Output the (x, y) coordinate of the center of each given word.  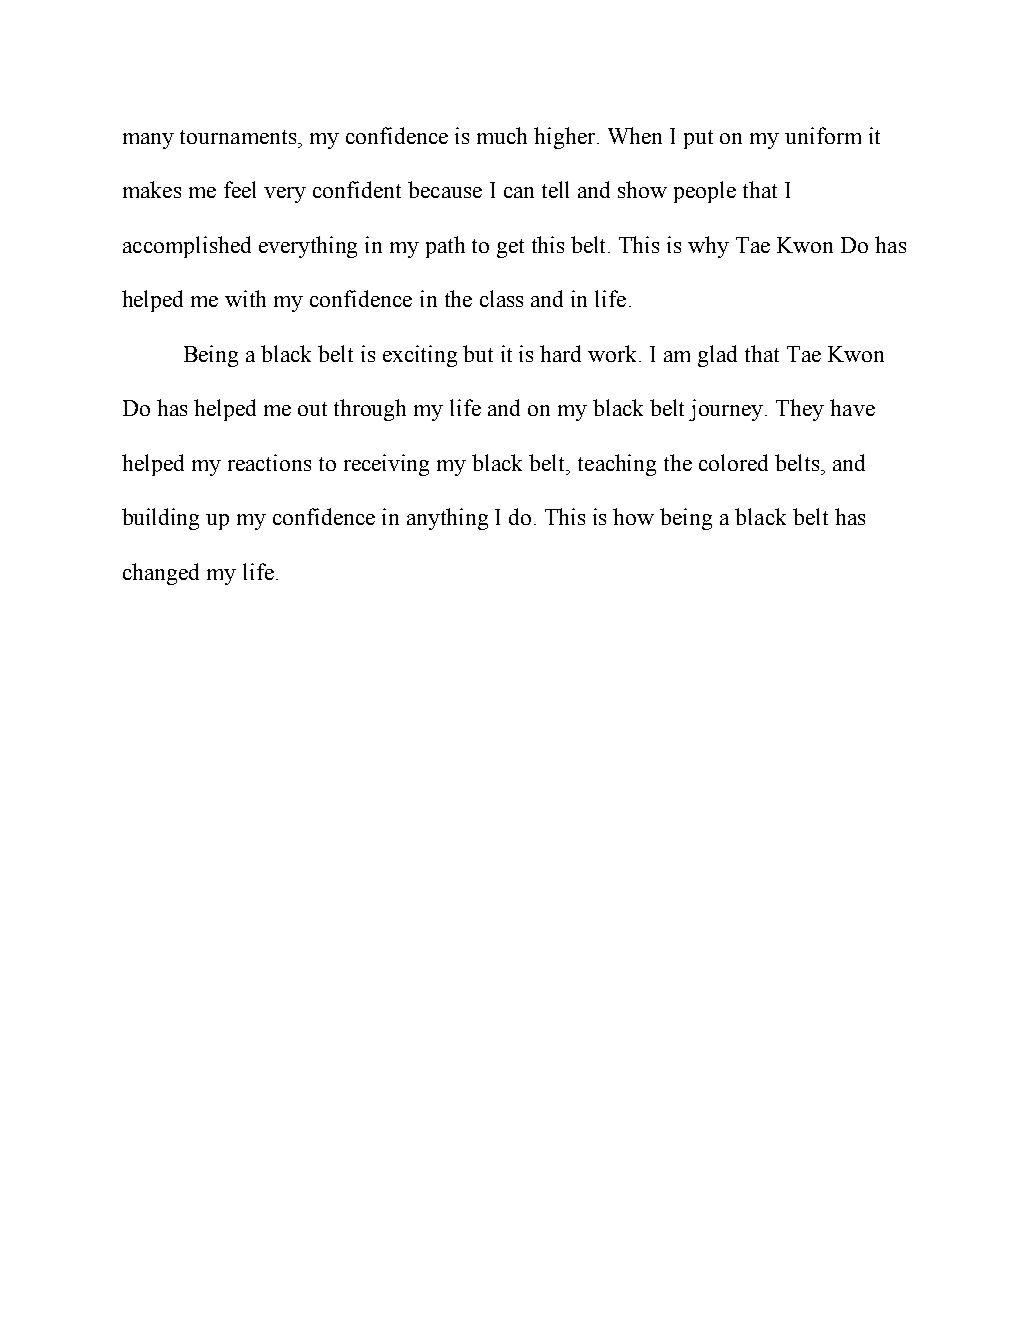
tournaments (239, 137)
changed (161, 574)
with (245, 298)
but (478, 353)
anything (447, 519)
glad (717, 356)
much (502, 135)
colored (733, 462)
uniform (823, 135)
